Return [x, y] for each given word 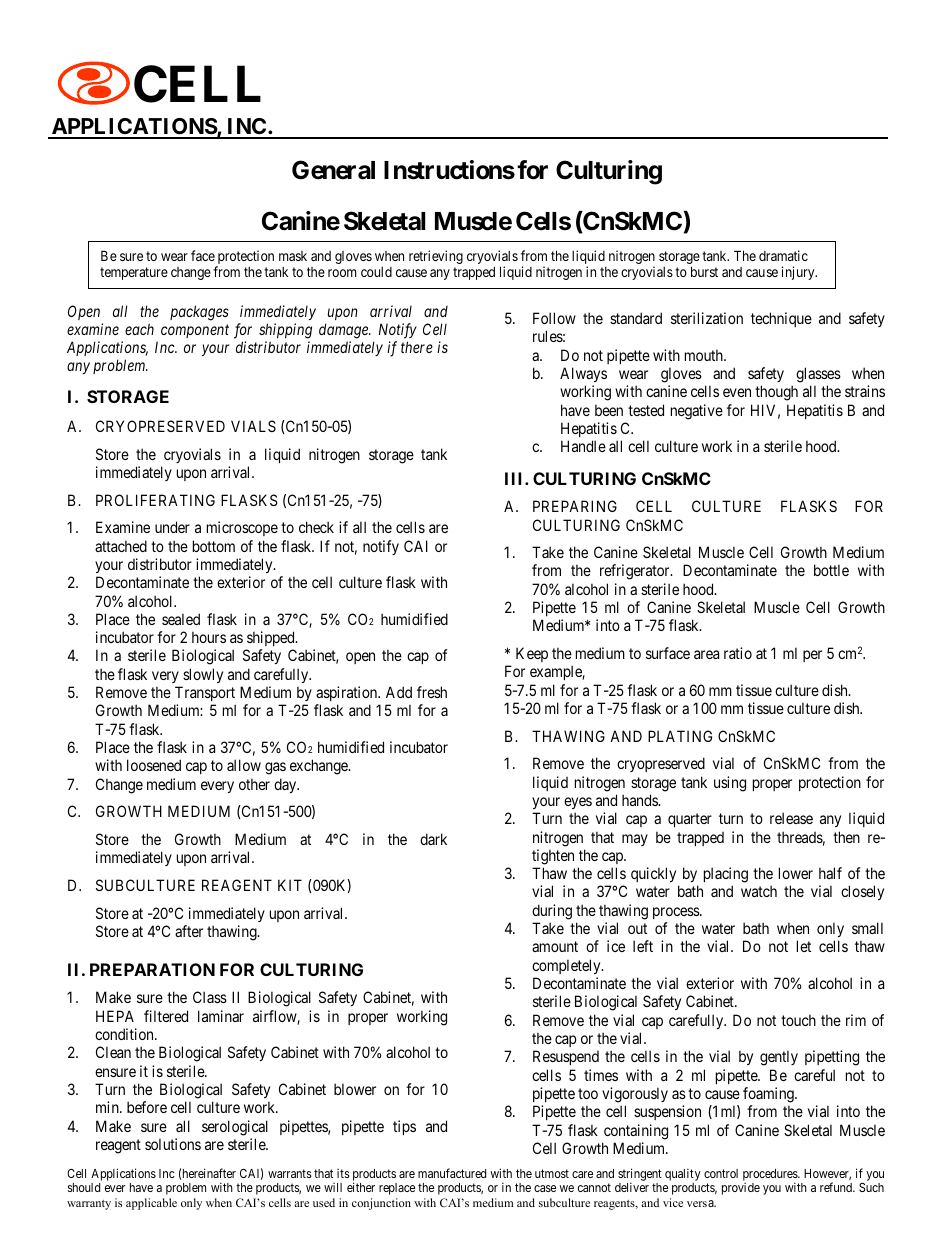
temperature [134, 273]
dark [433, 839]
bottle [831, 570]
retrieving [436, 257]
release [791, 818]
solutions [173, 1144]
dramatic [783, 255]
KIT [290, 885]
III [515, 478]
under [172, 527]
